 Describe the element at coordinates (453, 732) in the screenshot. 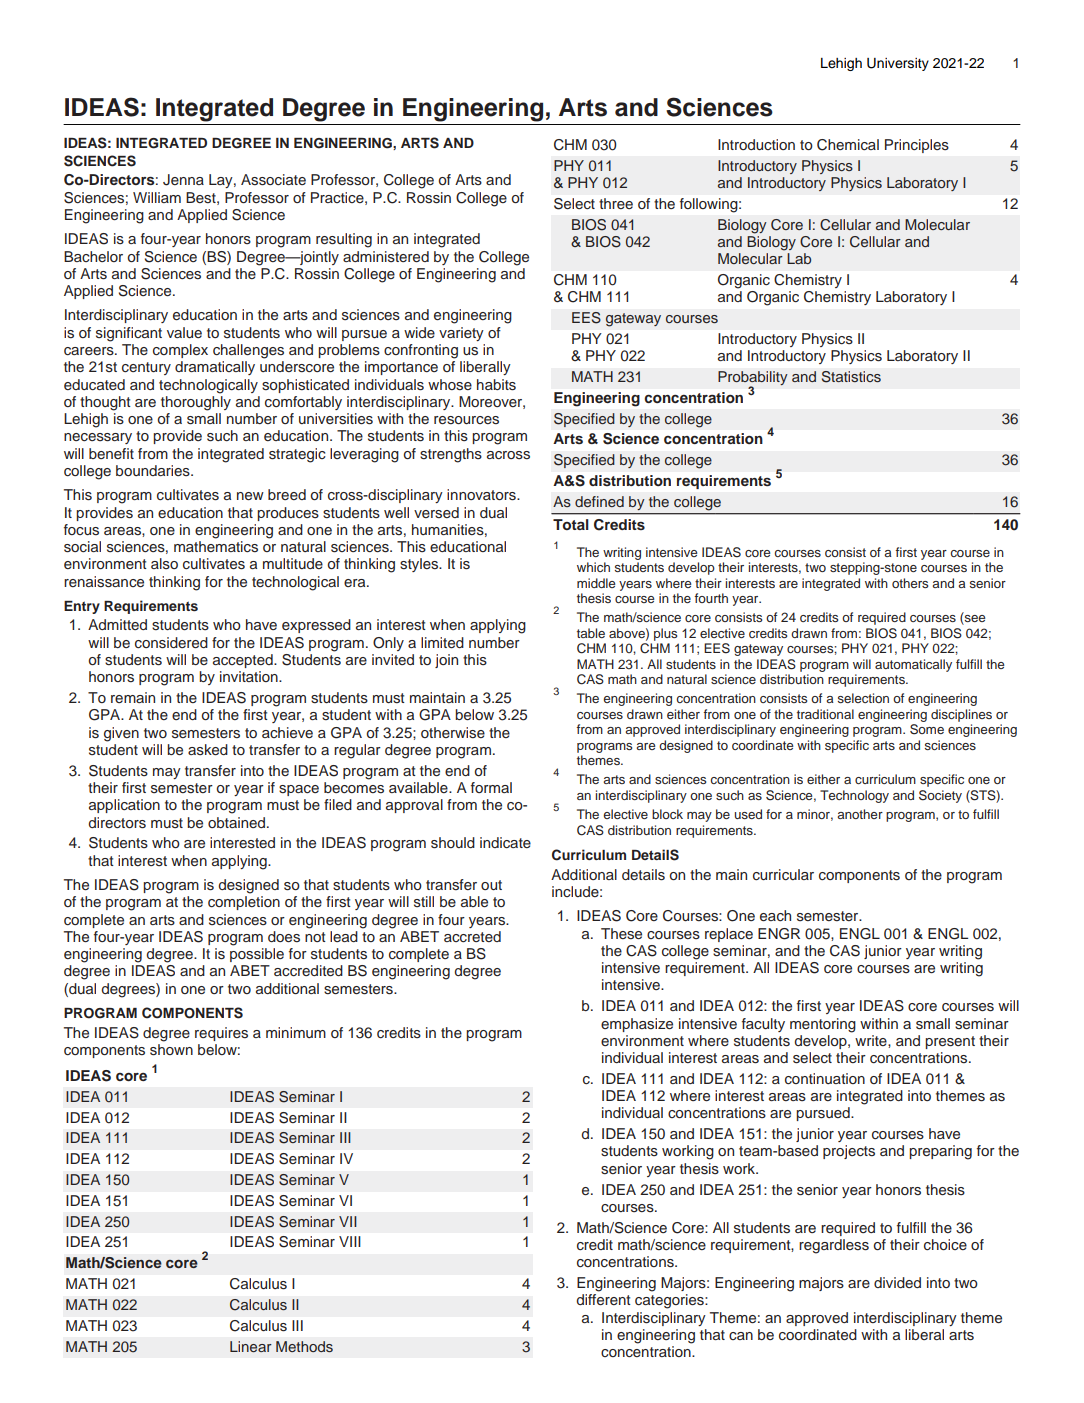

I see `otherwise` at that location.
